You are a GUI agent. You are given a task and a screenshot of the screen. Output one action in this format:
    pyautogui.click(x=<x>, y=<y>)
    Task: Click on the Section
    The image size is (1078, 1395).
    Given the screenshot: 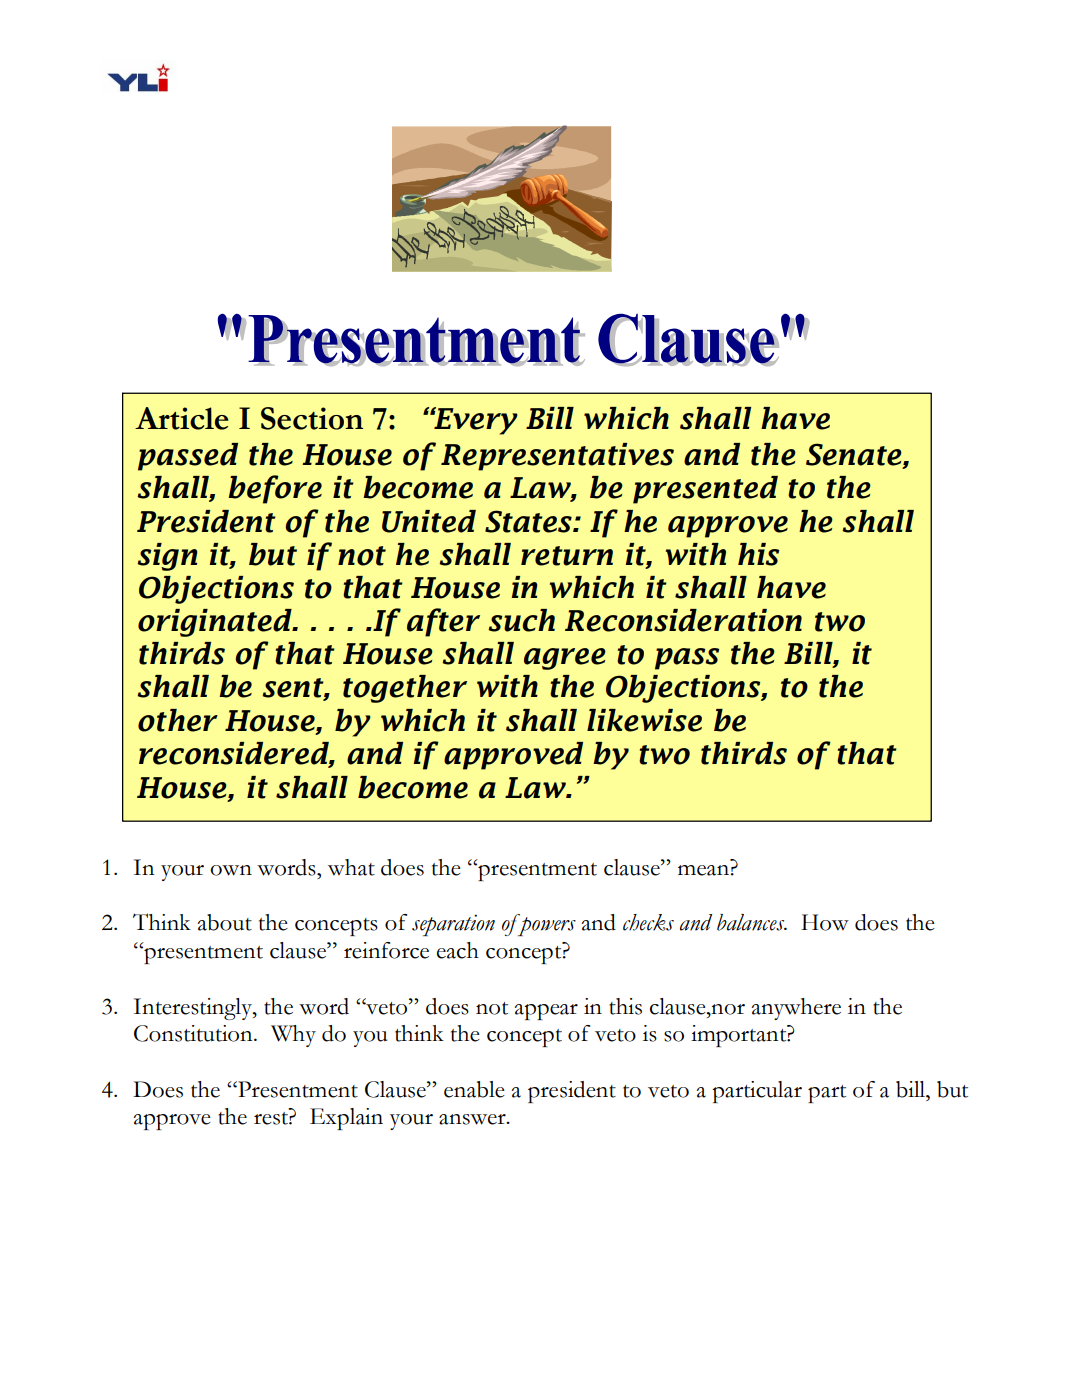 What is the action you would take?
    pyautogui.click(x=312, y=418)
